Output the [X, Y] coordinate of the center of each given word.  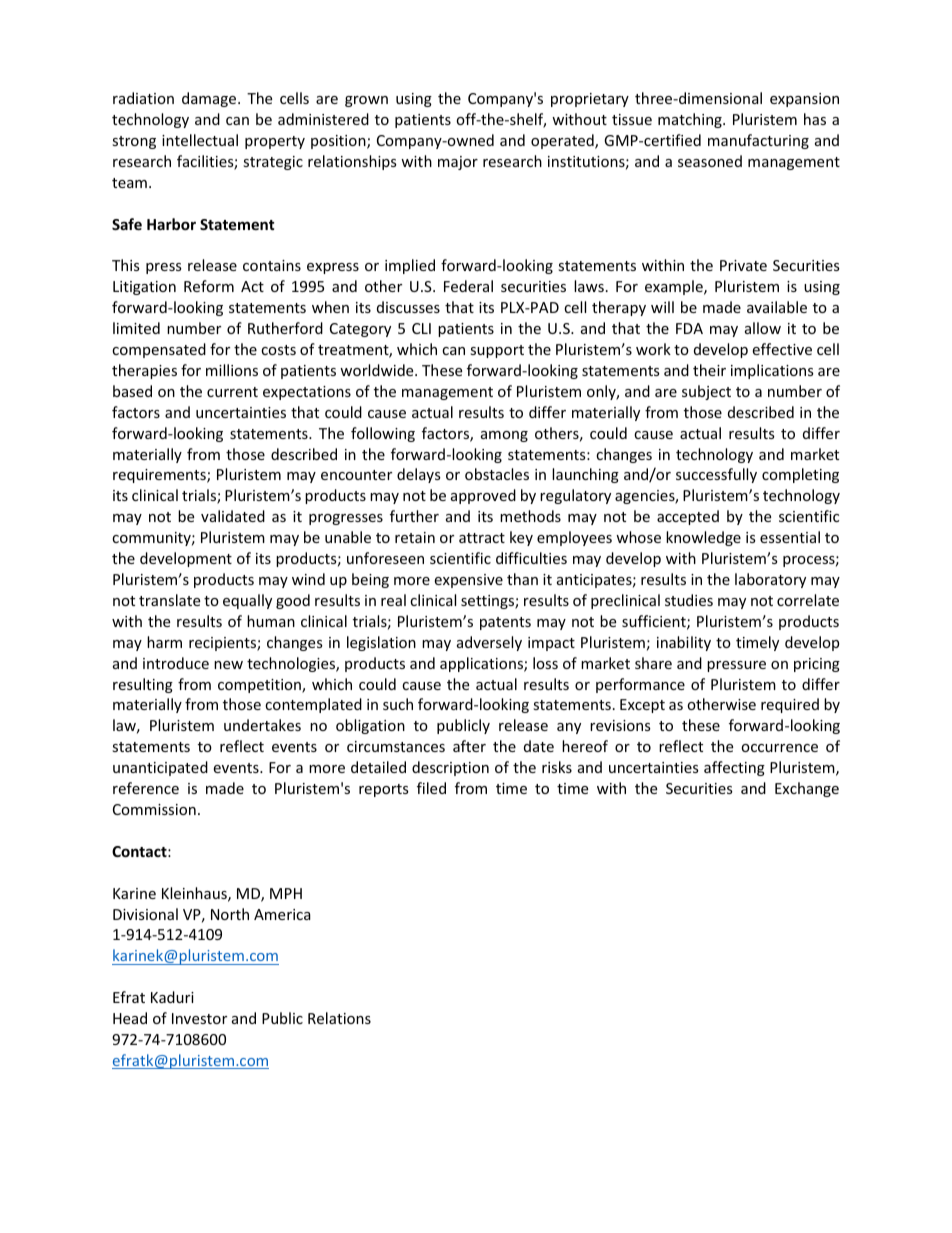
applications [482, 664]
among [504, 436]
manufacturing [758, 141]
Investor [199, 1018]
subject [706, 392]
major [458, 163]
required [790, 705]
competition [260, 686]
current [232, 392]
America [282, 914]
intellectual [200, 140]
